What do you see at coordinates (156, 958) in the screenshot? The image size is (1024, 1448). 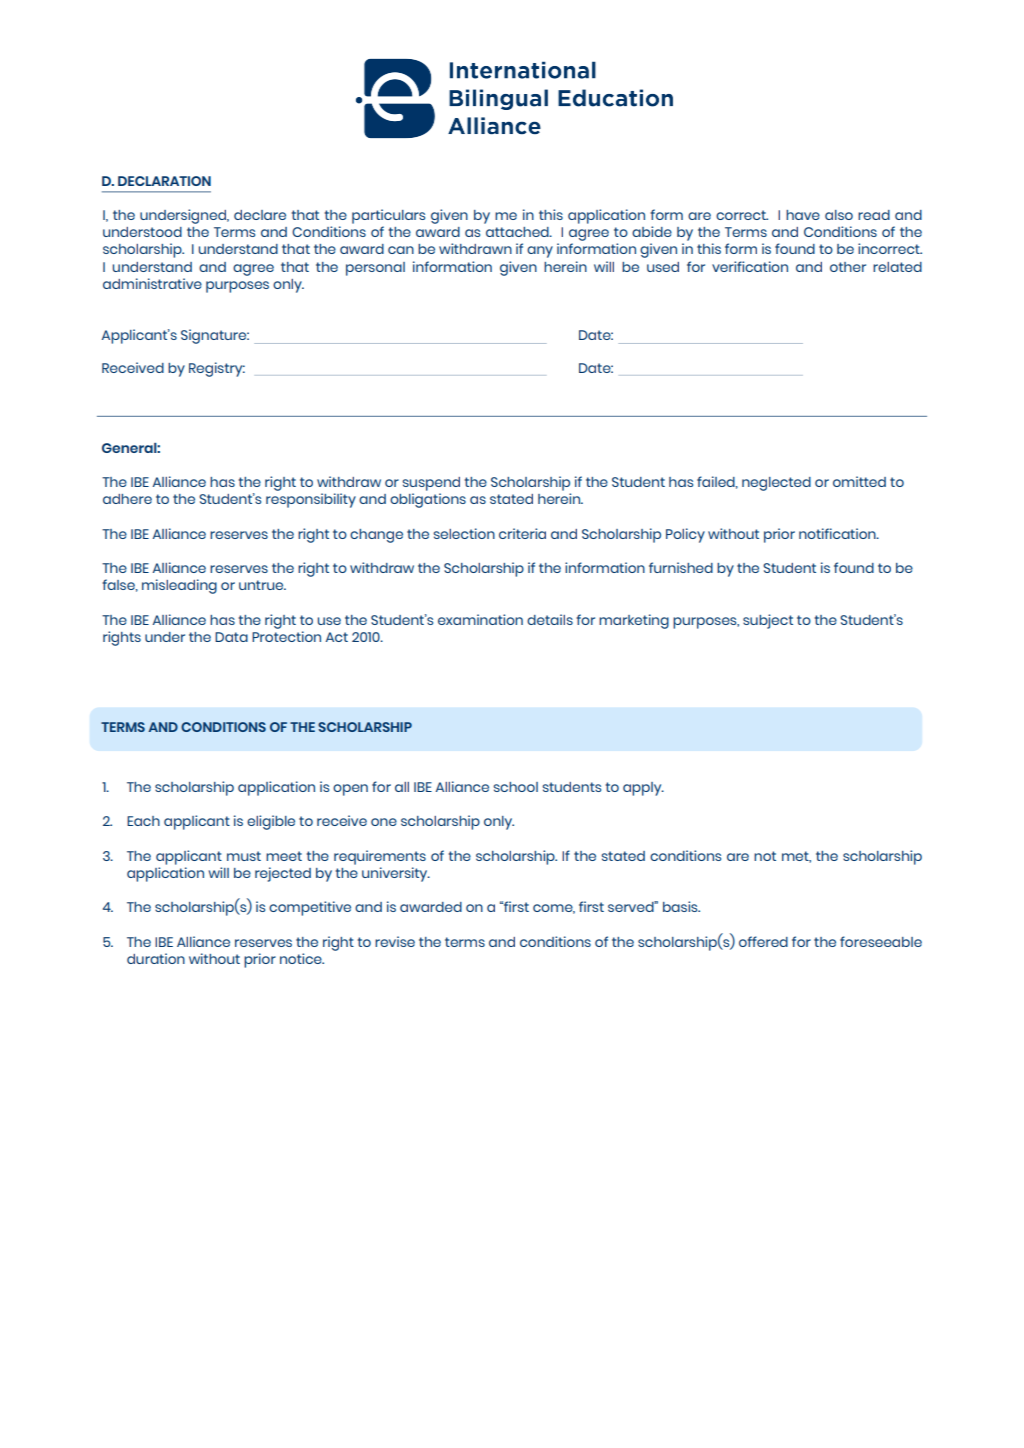 I see `duration` at bounding box center [156, 958].
